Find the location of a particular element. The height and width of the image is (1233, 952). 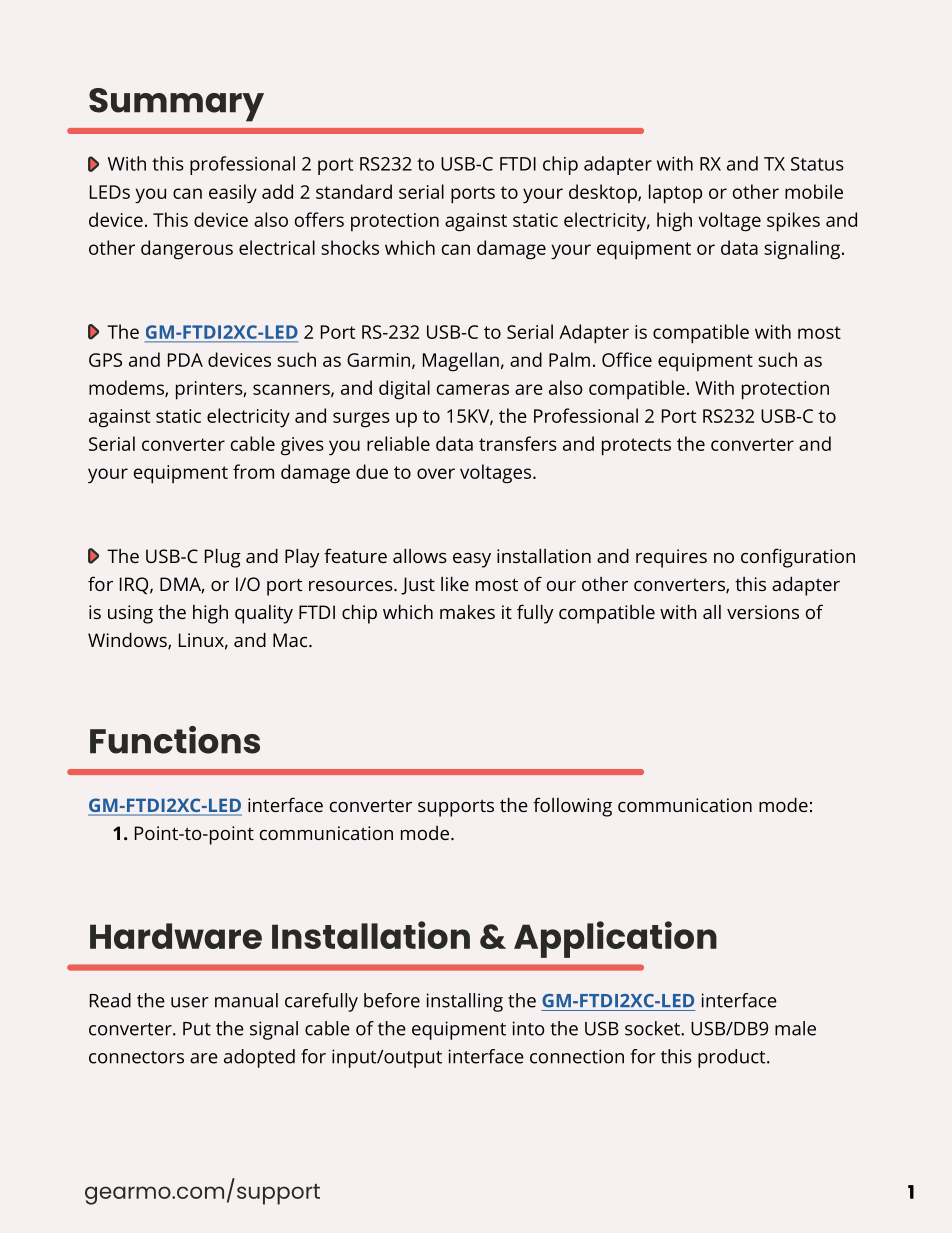

standard is located at coordinates (354, 191).
